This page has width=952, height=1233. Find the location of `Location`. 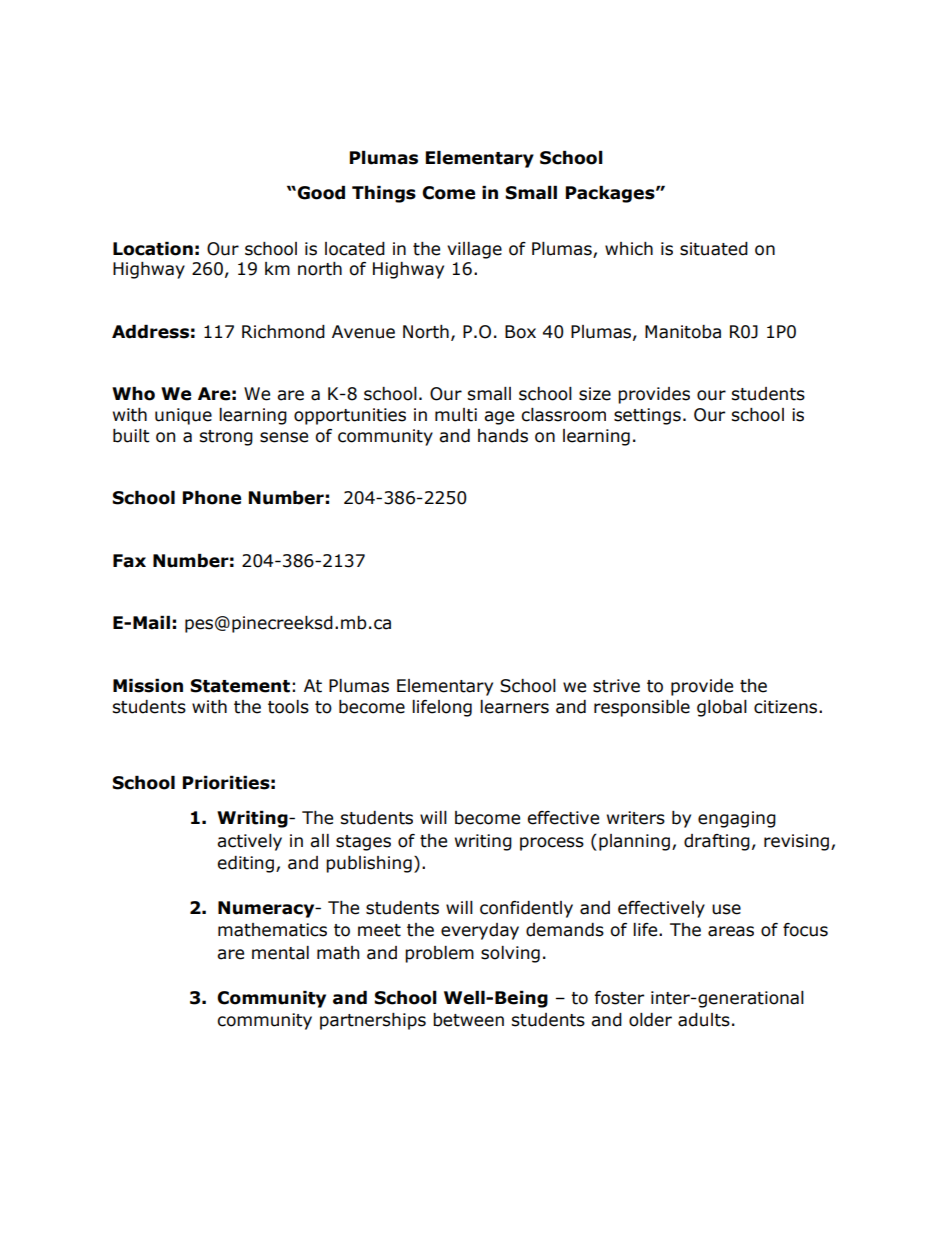

Location is located at coordinates (153, 249).
